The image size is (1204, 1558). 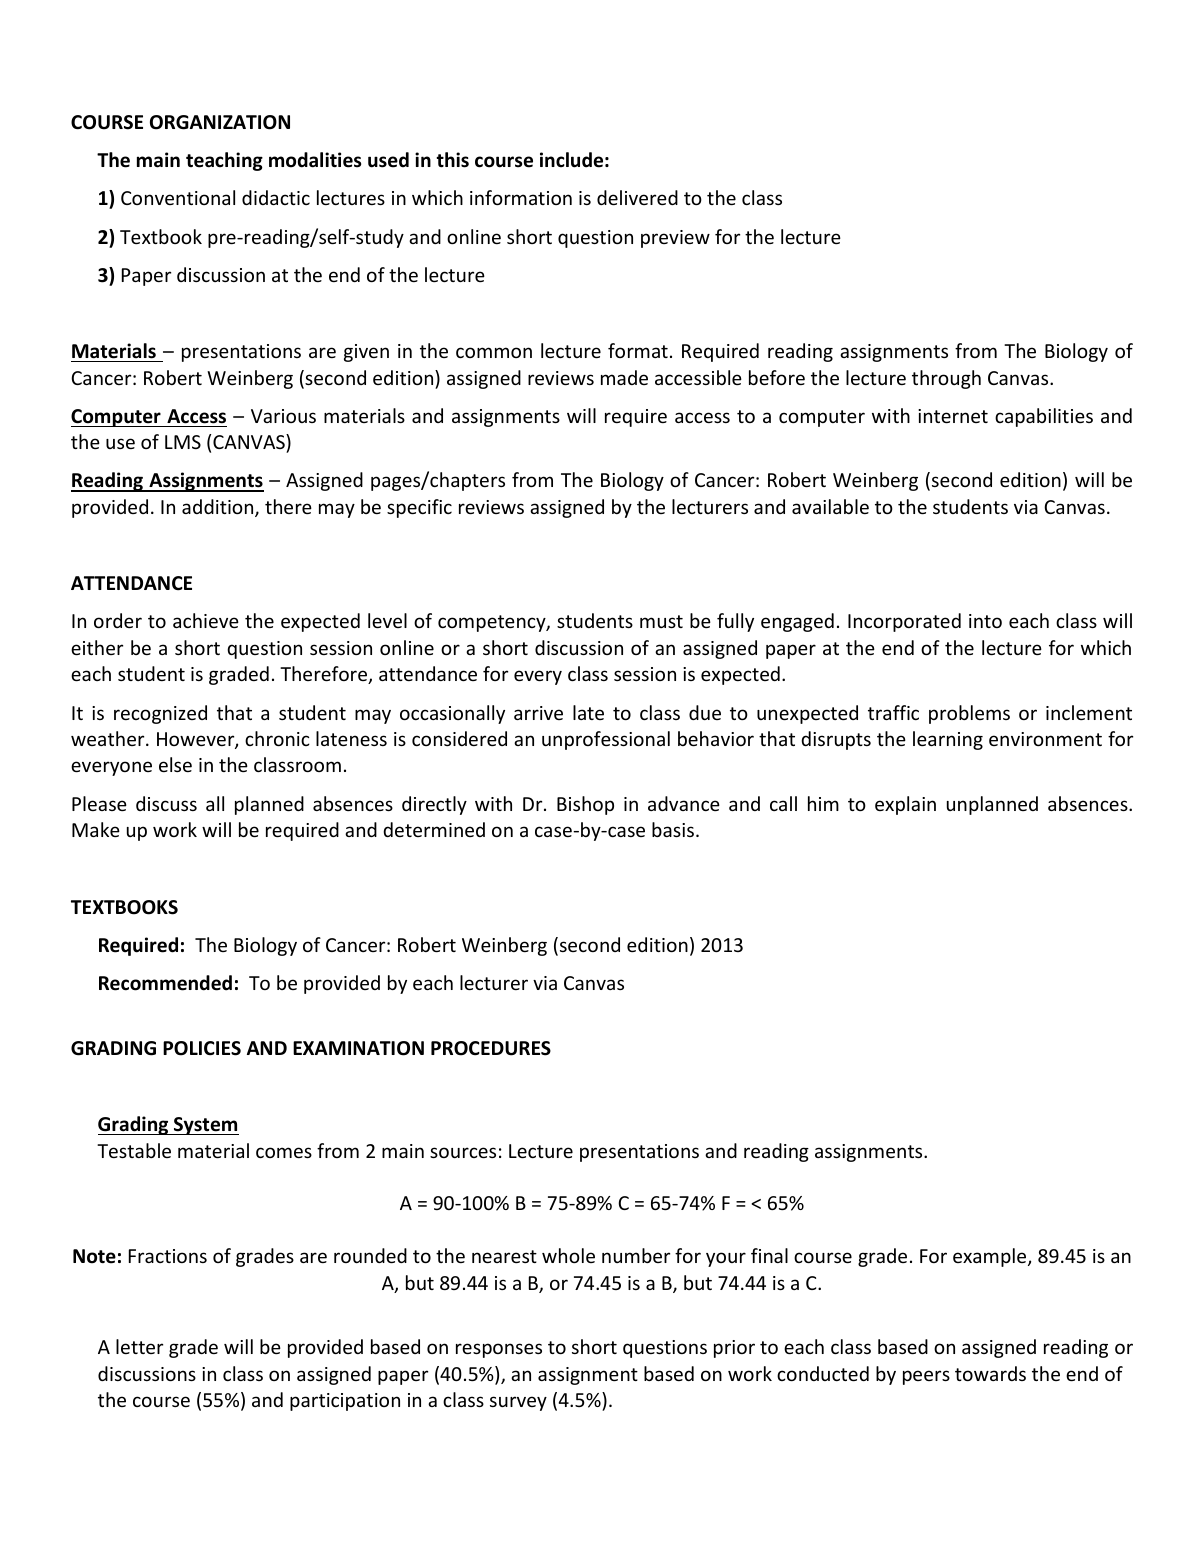 I want to click on delivered, so click(x=637, y=197).
